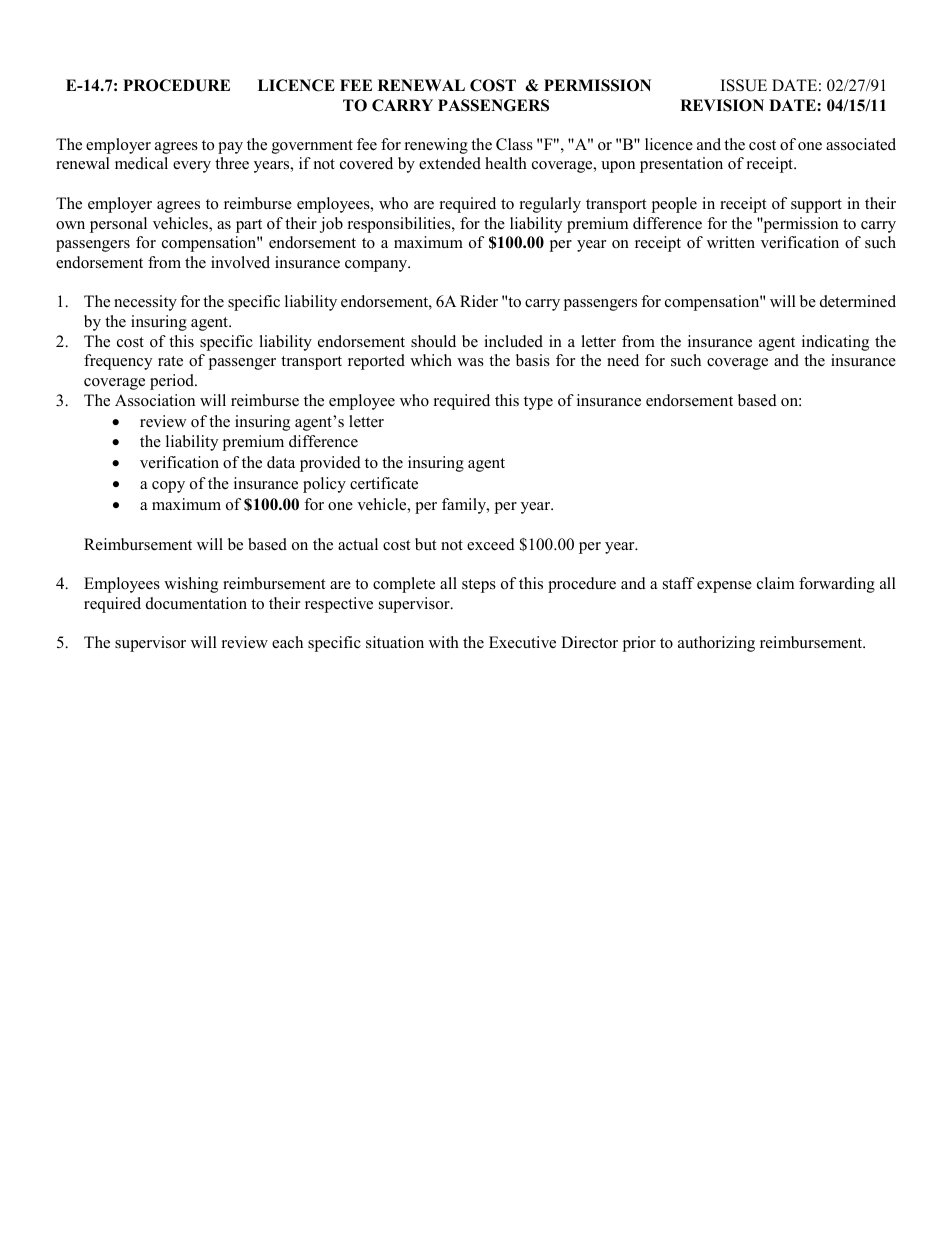  What do you see at coordinates (465, 506) in the screenshot?
I see `family` at bounding box center [465, 506].
